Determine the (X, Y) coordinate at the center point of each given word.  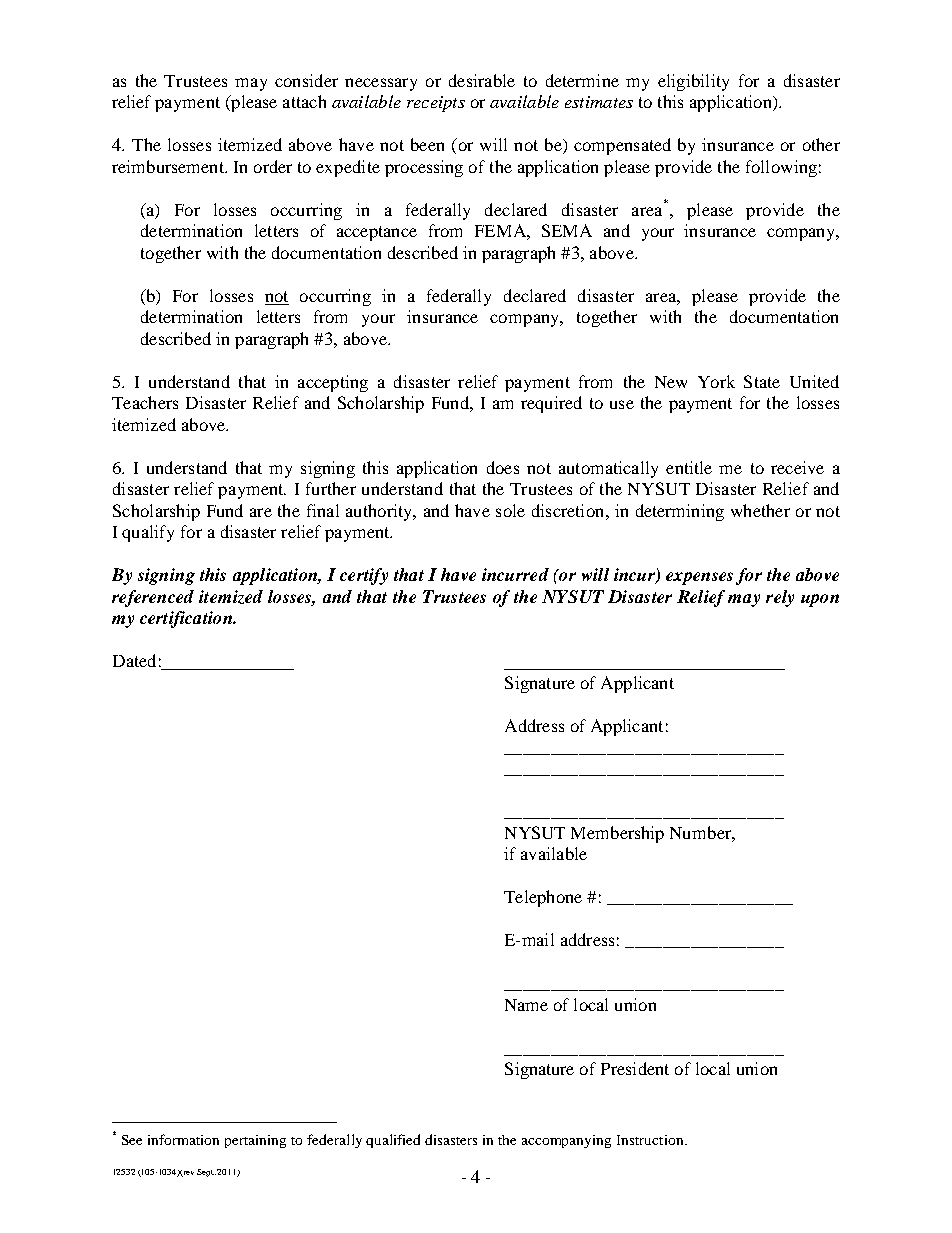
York (716, 381)
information (183, 1139)
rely (780, 598)
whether (760, 510)
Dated (134, 660)
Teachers (145, 402)
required (551, 404)
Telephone (543, 898)
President (635, 1068)
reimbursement (169, 166)
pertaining (255, 1141)
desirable (482, 80)
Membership (617, 834)
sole (510, 510)
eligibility (693, 82)
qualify (148, 533)
